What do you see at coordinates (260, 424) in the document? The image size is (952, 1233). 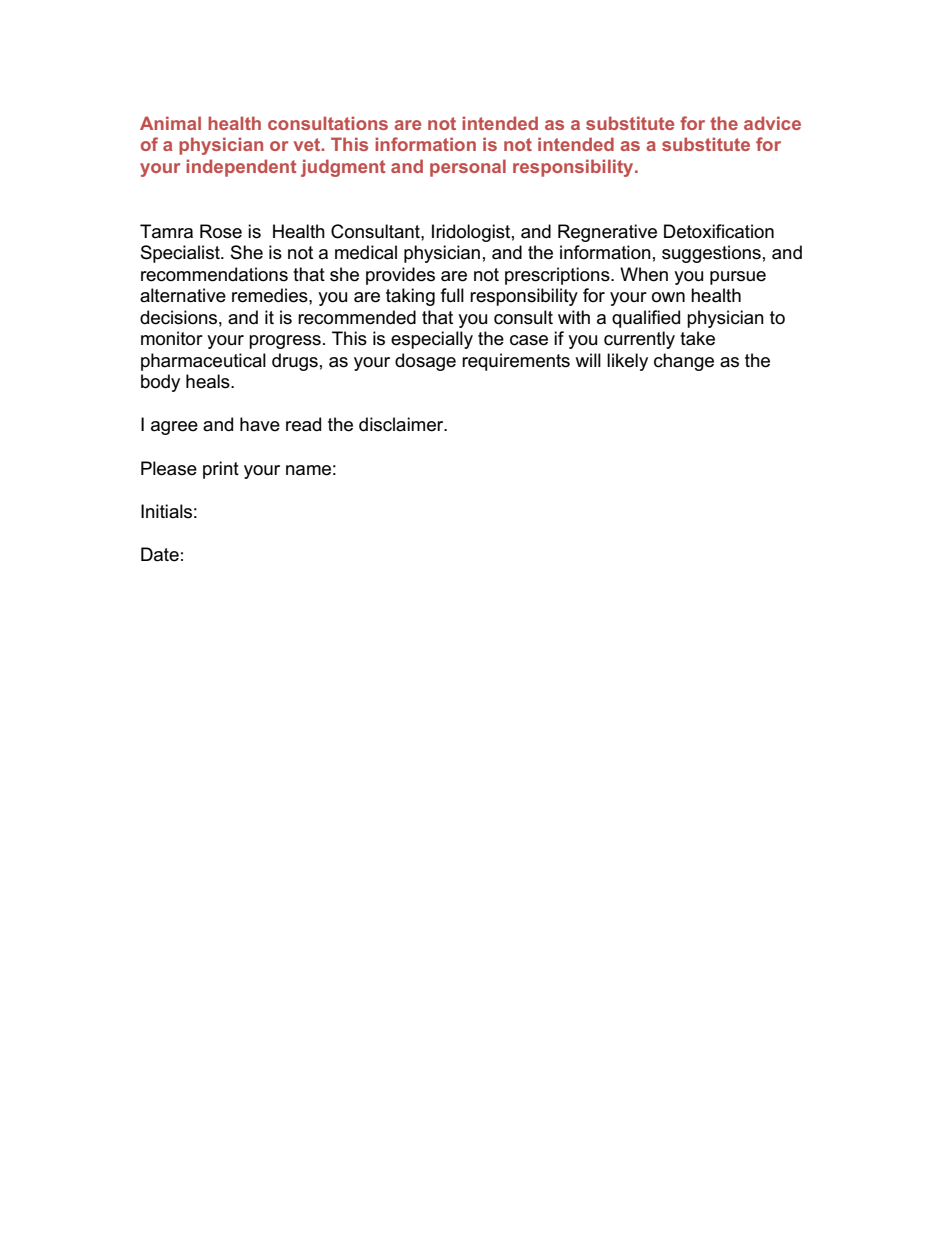 I see `have` at bounding box center [260, 424].
